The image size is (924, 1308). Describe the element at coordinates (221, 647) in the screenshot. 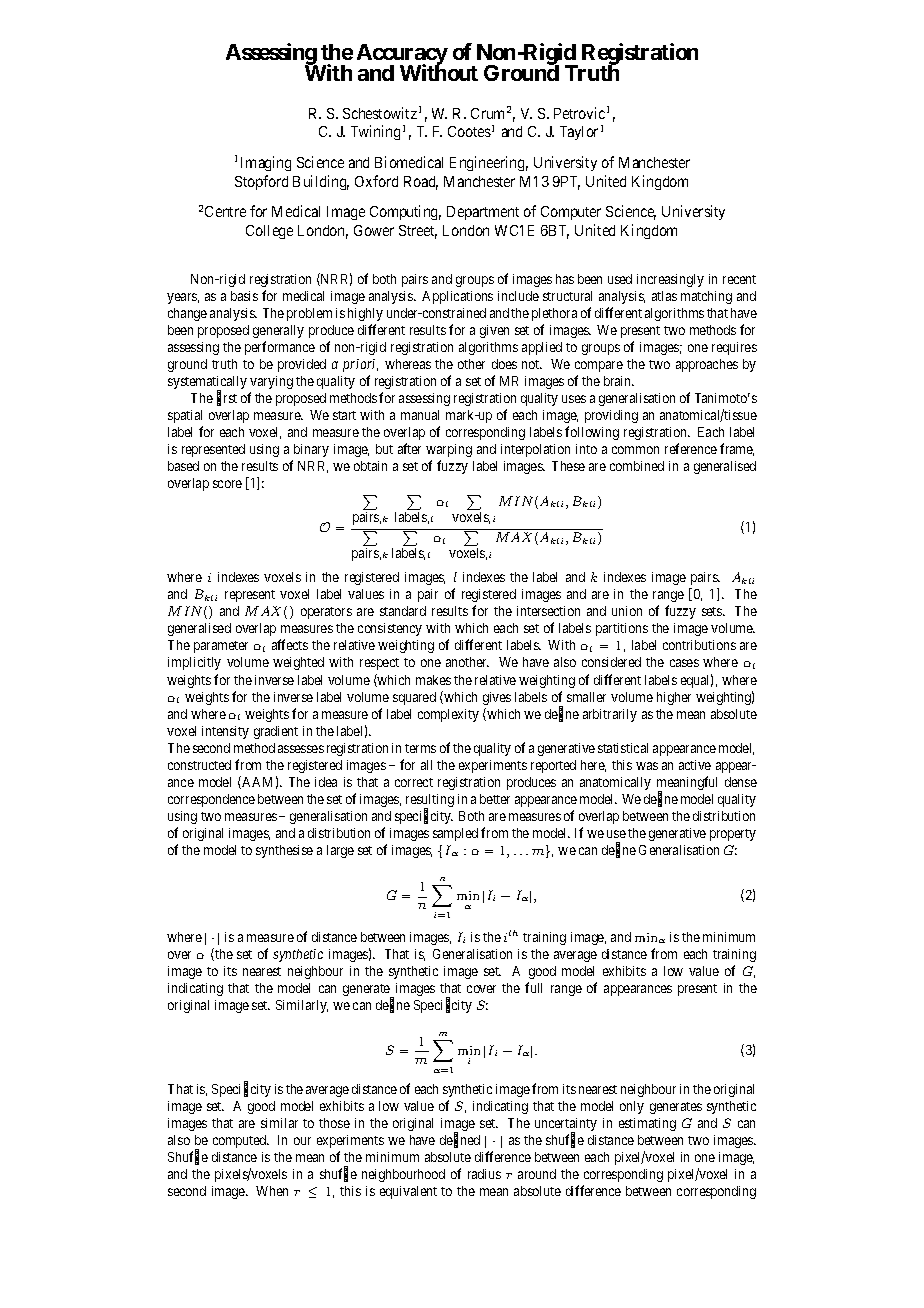

I see `parameter` at that location.
